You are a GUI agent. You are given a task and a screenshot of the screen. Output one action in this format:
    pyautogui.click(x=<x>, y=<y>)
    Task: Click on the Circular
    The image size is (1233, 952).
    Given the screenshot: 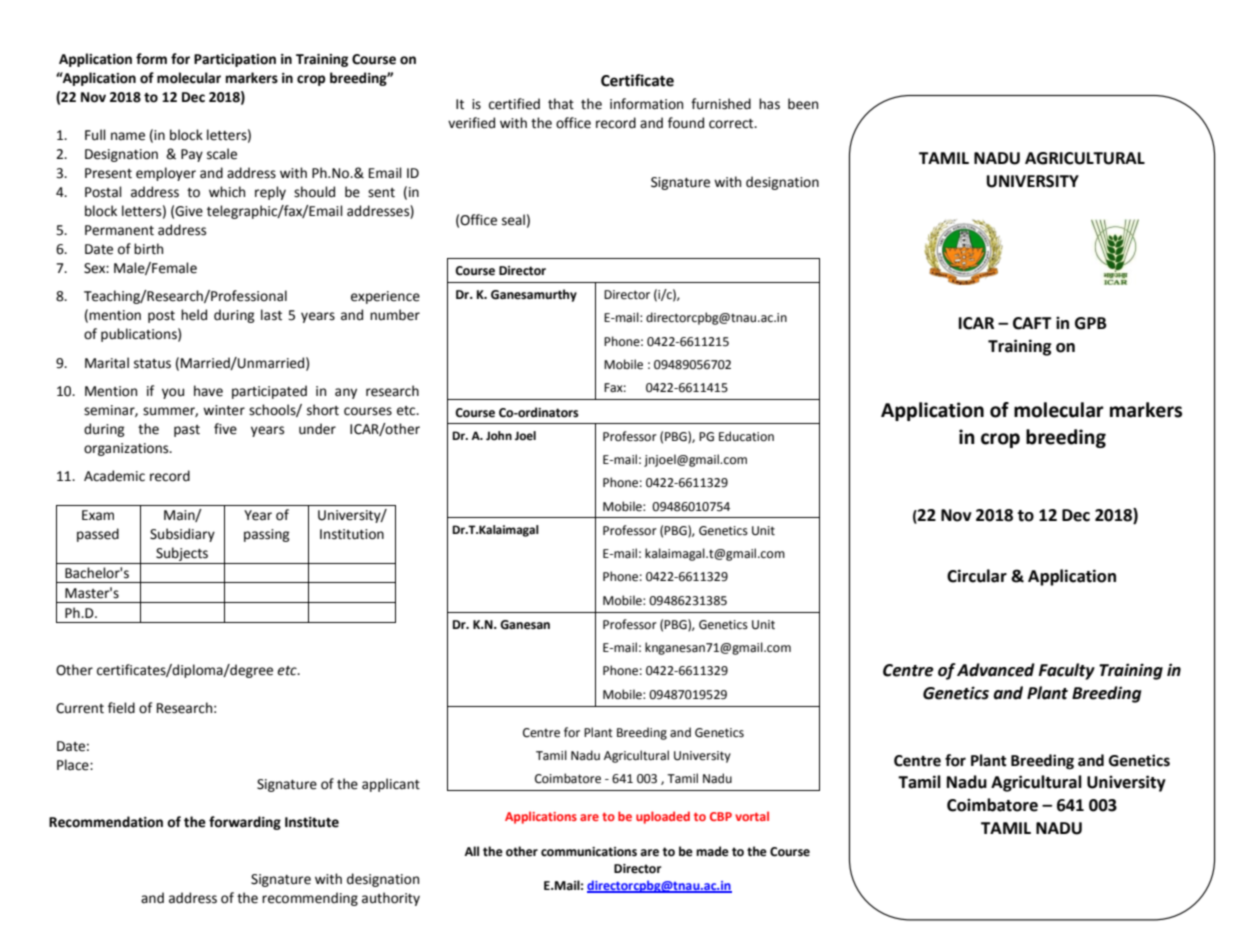 What is the action you would take?
    pyautogui.click(x=977, y=576)
